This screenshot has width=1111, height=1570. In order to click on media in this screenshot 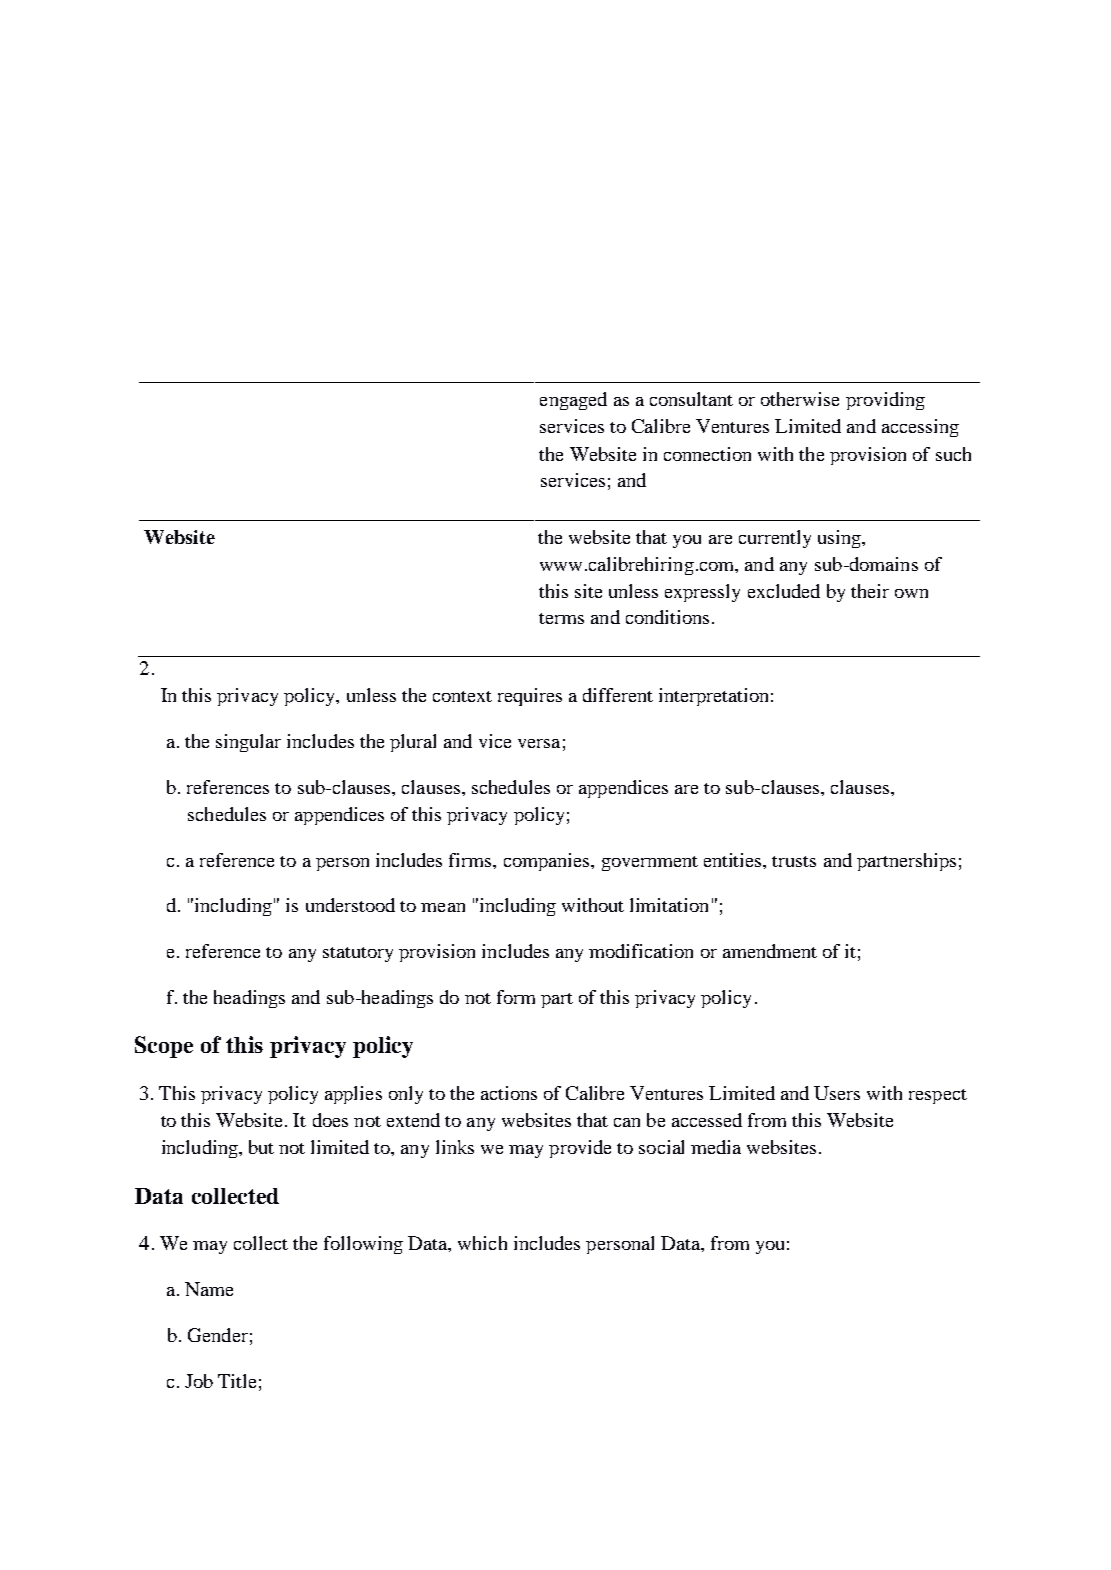, I will do `click(716, 1147)`.
